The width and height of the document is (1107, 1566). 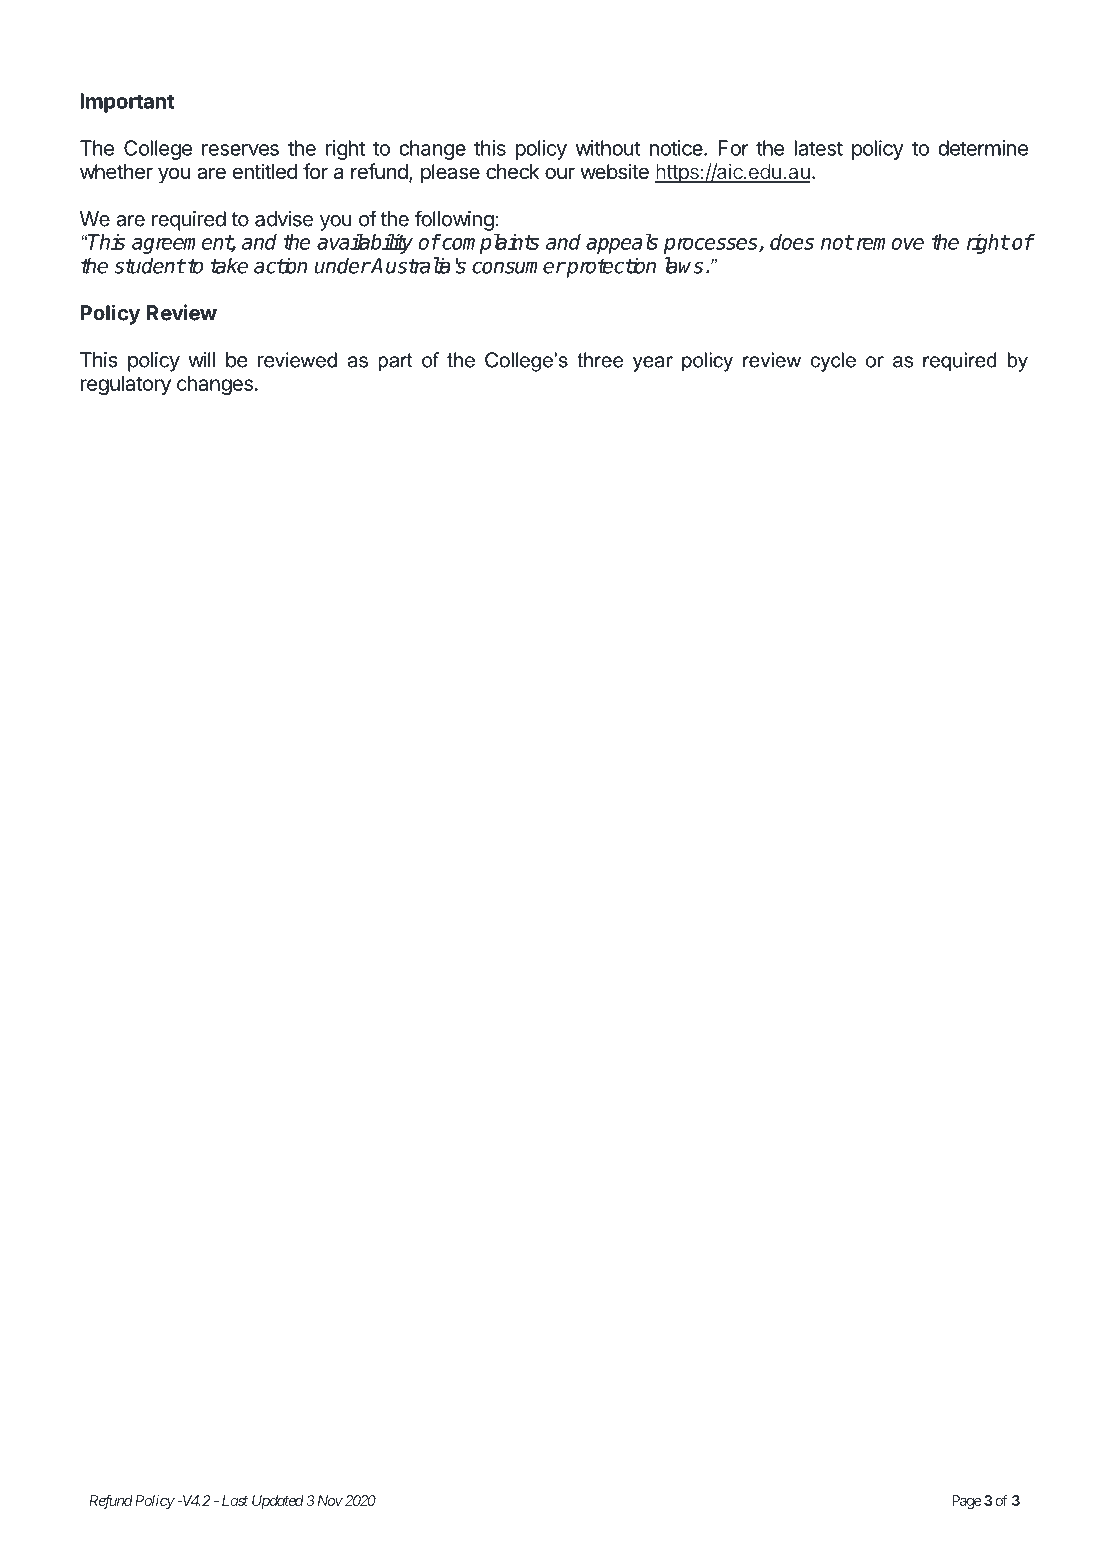 What do you see at coordinates (240, 150) in the document?
I see `reserves` at bounding box center [240, 150].
